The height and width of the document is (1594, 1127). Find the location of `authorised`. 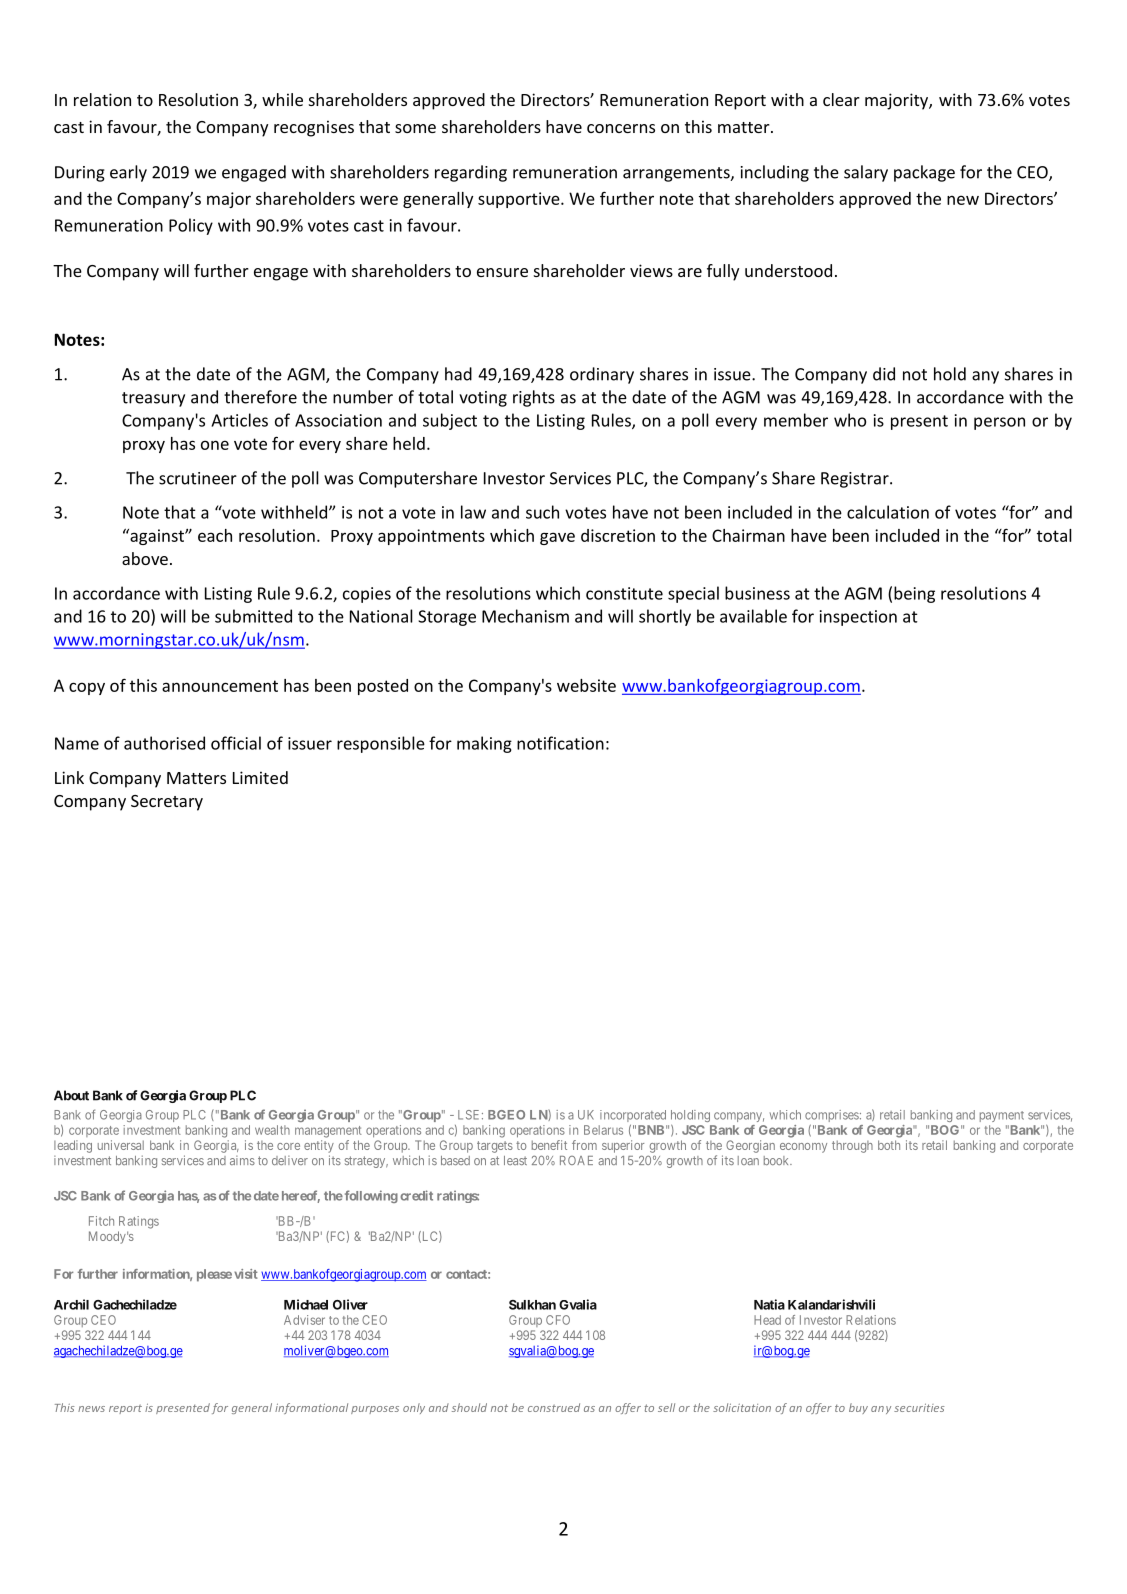

authorised is located at coordinates (164, 743).
